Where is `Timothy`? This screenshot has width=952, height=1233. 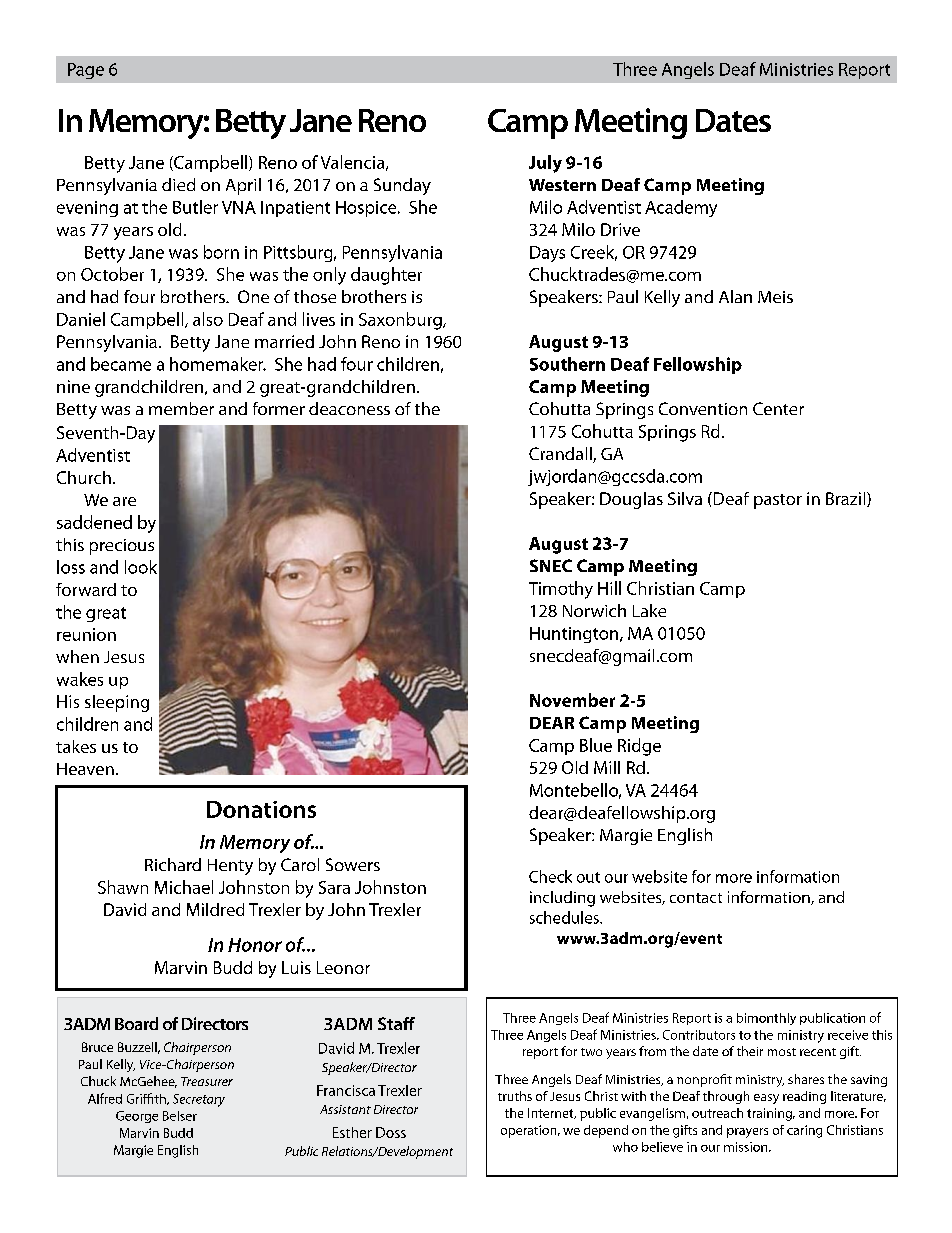
Timothy is located at coordinates (561, 590).
